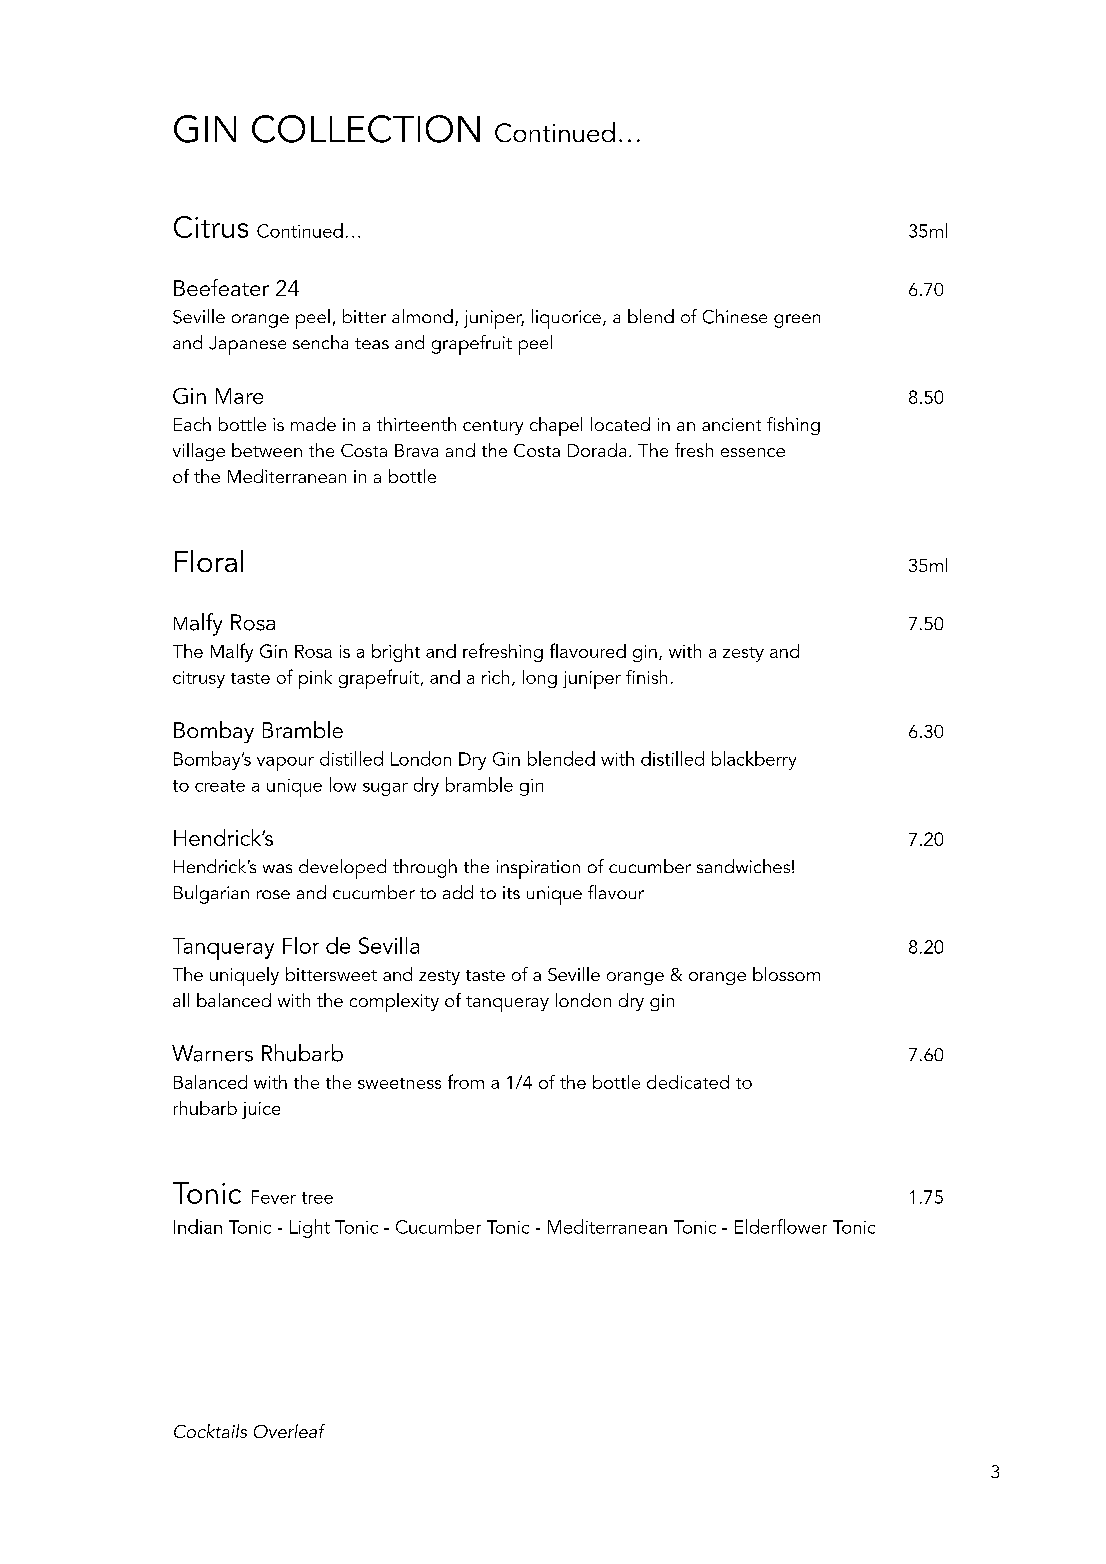  Describe the element at coordinates (366, 129) in the screenshot. I see `COLLECTION` at that location.
